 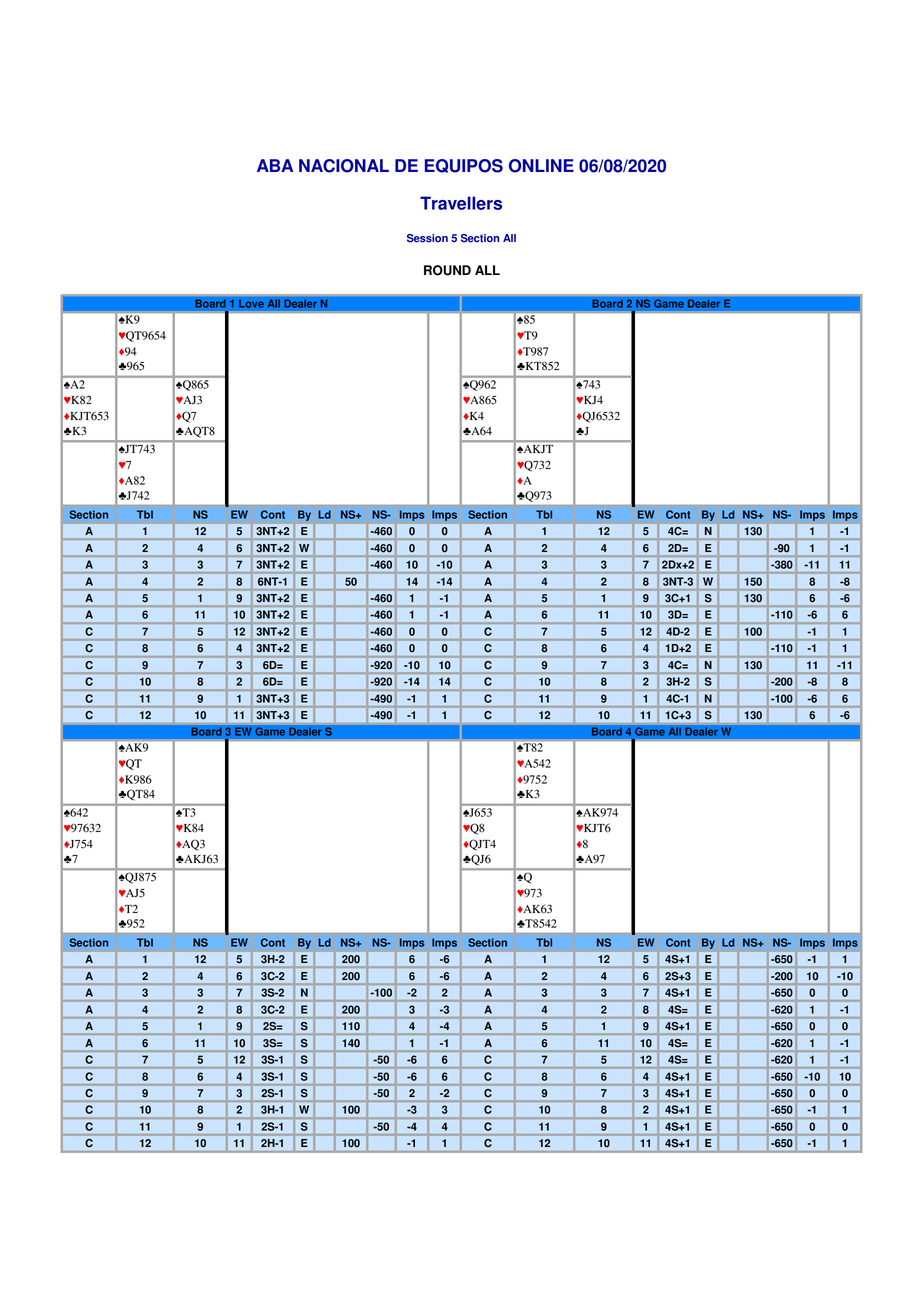 I want to click on Travellers, so click(x=461, y=203).
